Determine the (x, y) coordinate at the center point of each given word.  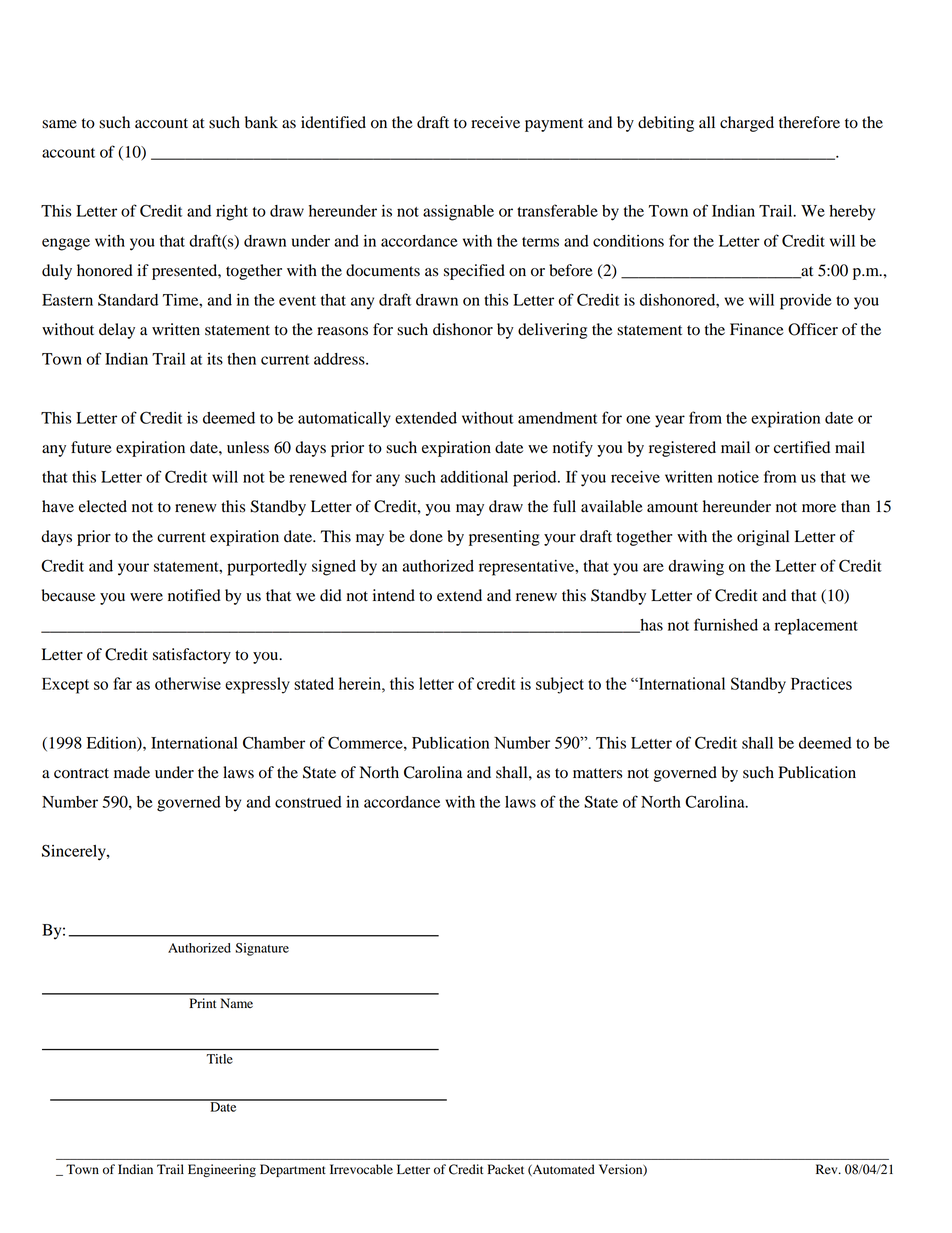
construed (308, 802)
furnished (726, 624)
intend (394, 595)
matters (597, 773)
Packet (506, 1169)
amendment (558, 418)
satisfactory (192, 656)
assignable (458, 213)
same (59, 124)
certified (802, 447)
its (215, 359)
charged (747, 124)
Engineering (222, 1170)
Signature (262, 949)
